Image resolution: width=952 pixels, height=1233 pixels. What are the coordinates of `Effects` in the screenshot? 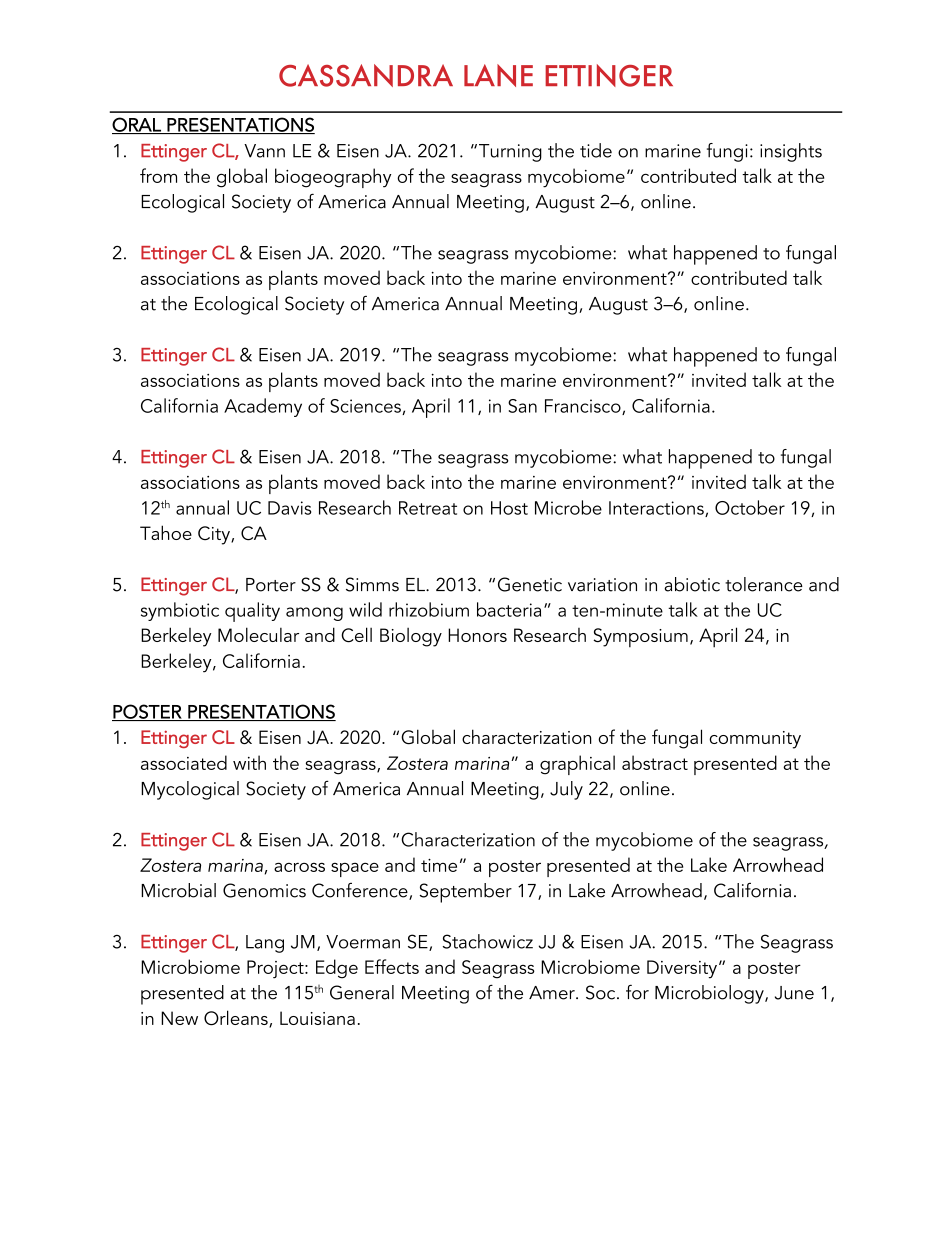 It's located at (392, 966).
